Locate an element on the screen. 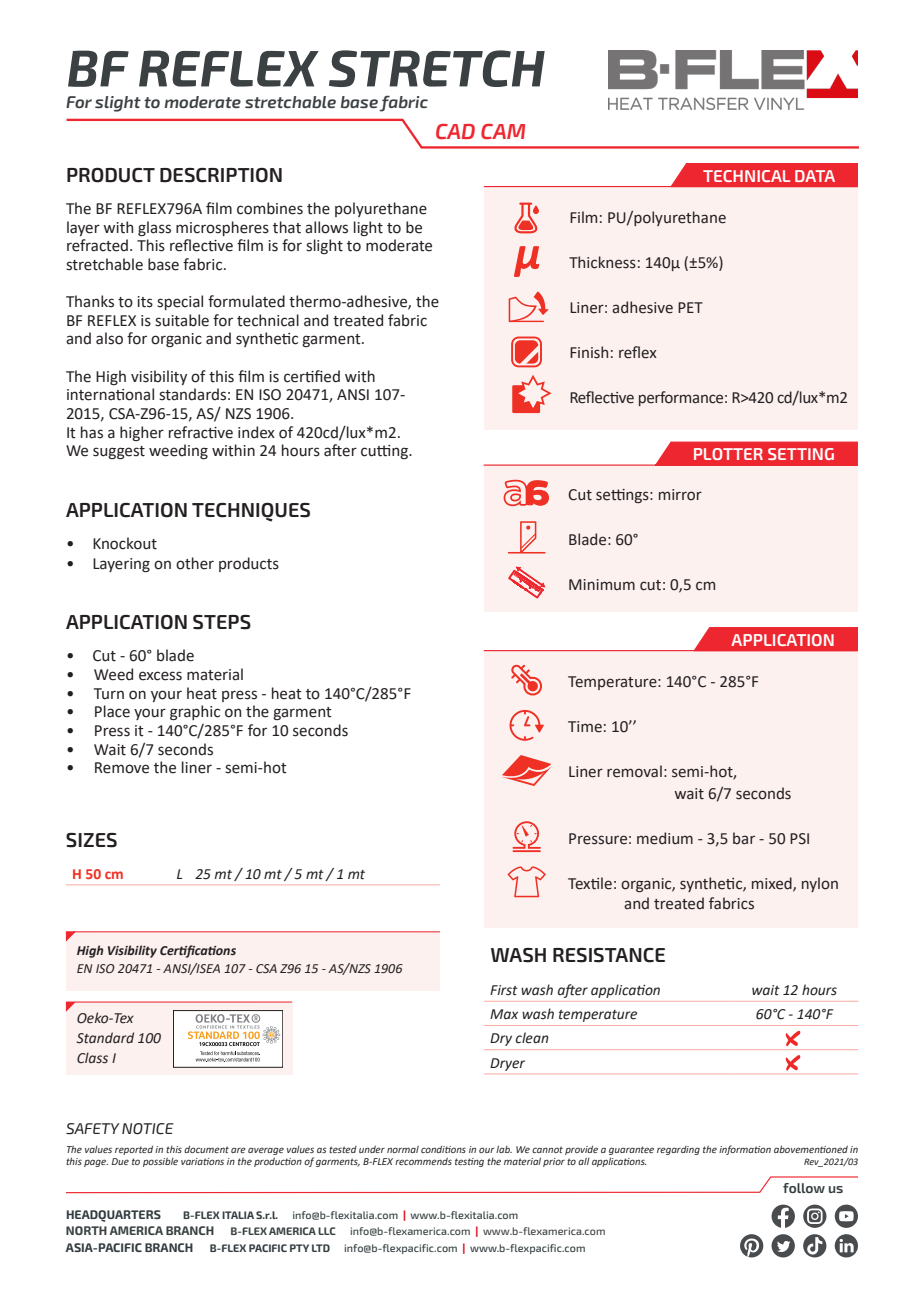  testing is located at coordinates (469, 1162).
